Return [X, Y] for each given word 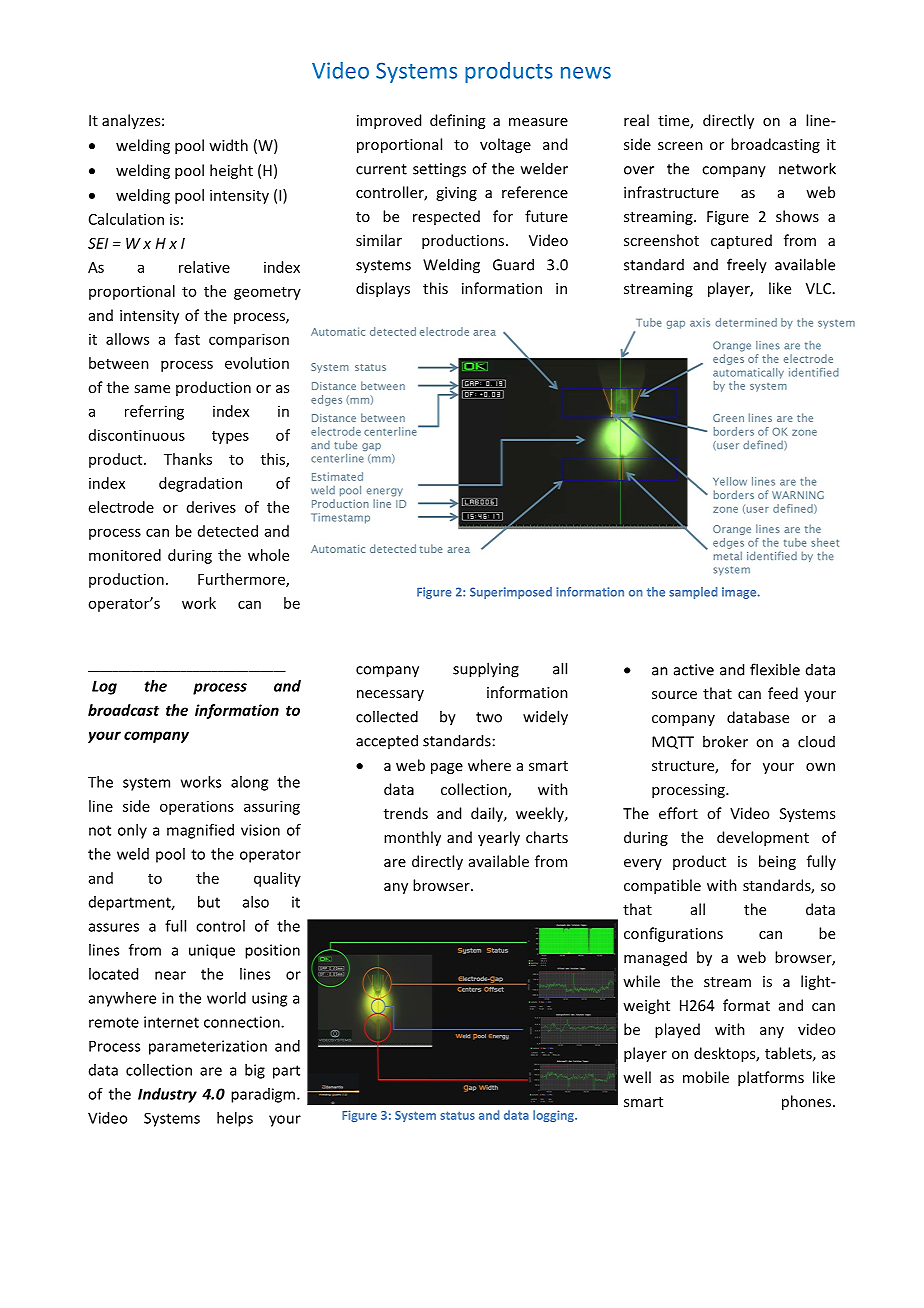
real [636, 120]
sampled [693, 593]
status [457, 1115]
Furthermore [242, 580]
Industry [167, 1095]
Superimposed [511, 593]
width [228, 145]
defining [457, 121]
